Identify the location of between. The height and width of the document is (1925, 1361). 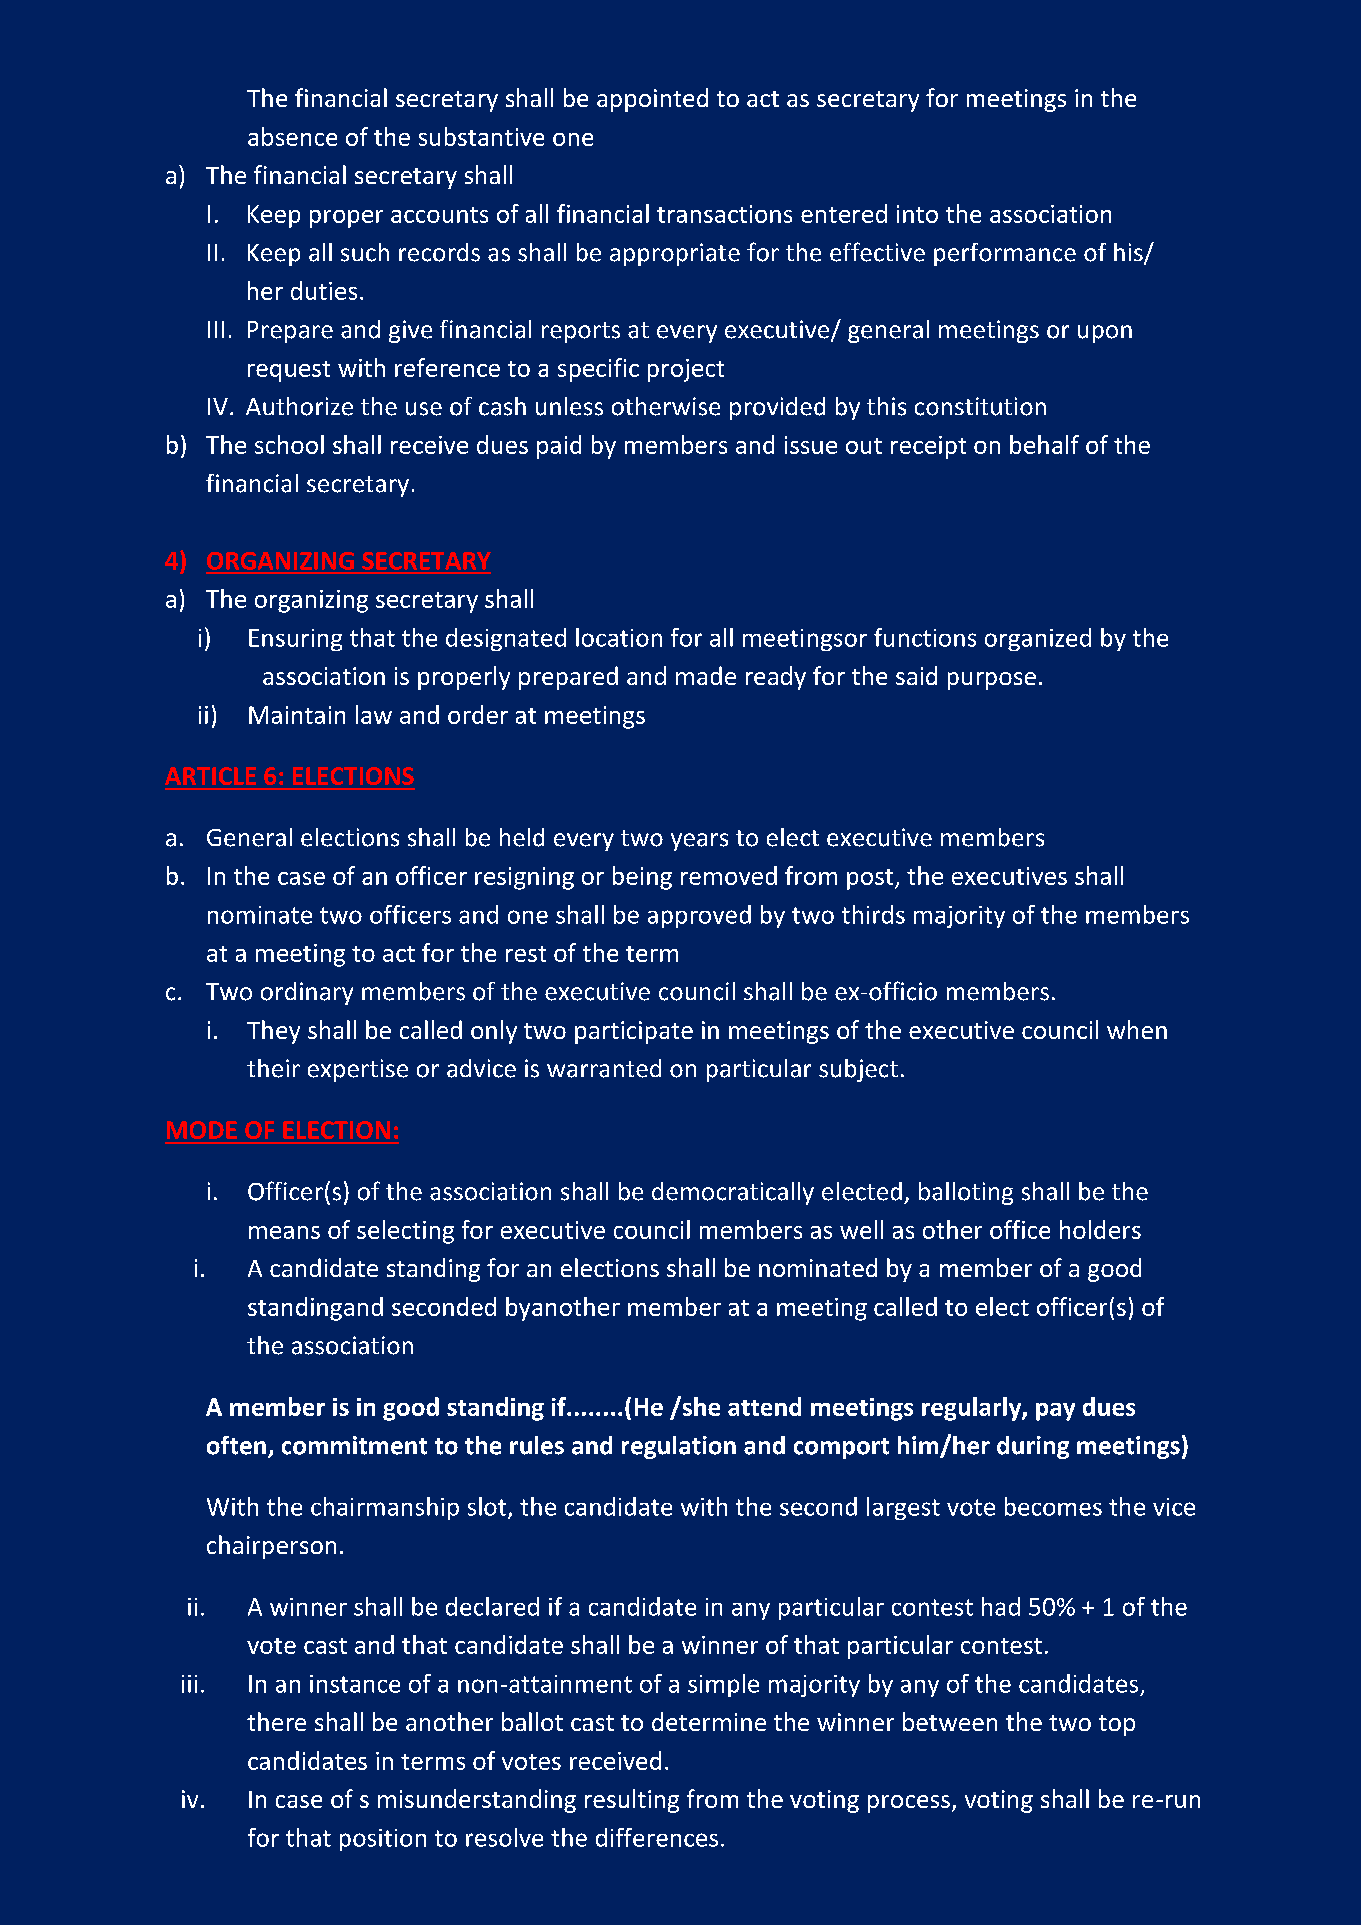
(950, 1721).
